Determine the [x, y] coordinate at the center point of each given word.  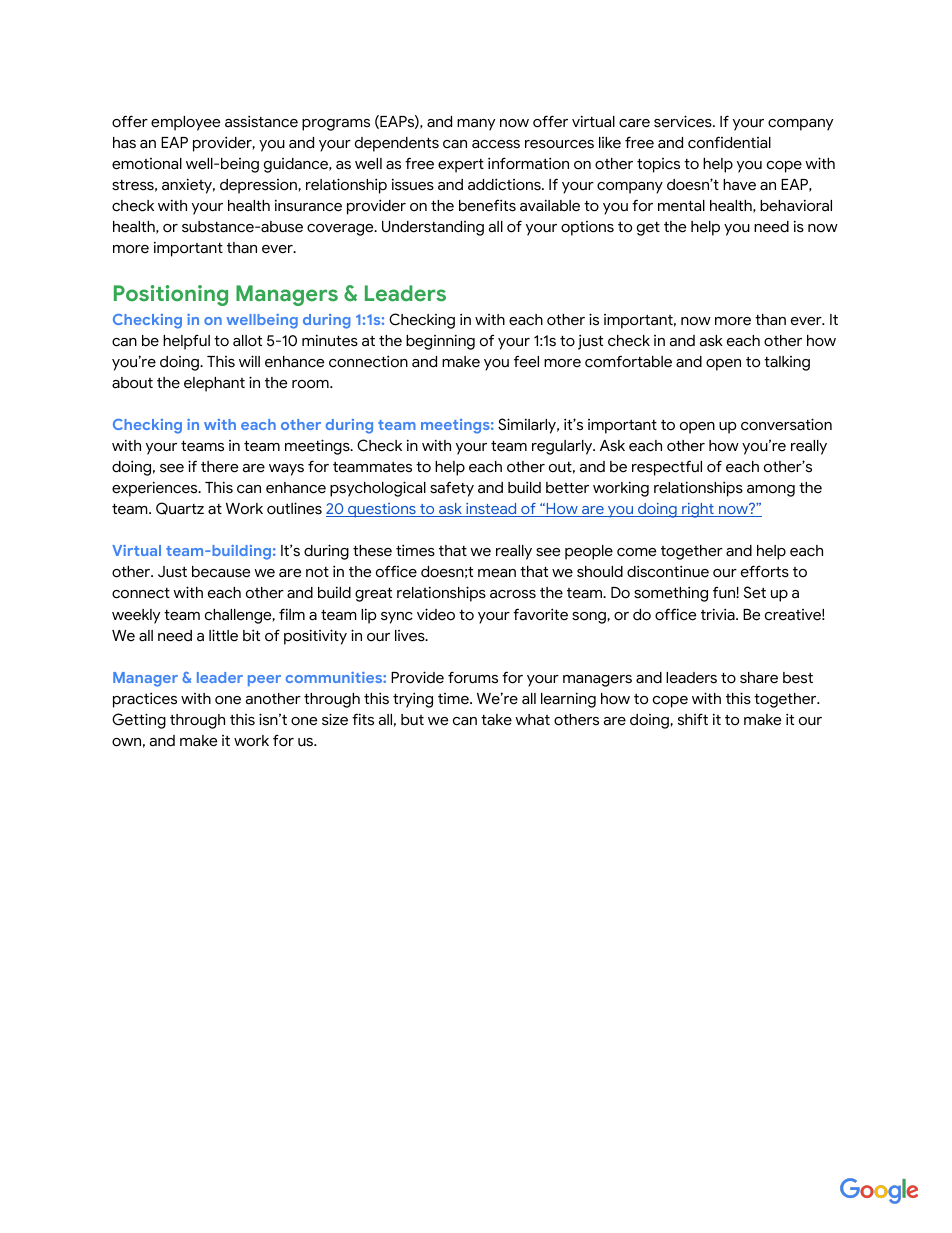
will [249, 361]
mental [681, 206]
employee [185, 123]
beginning [440, 342]
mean [497, 573]
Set [755, 592]
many [476, 125]
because [221, 572]
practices [145, 700]
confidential [729, 142]
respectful [667, 468]
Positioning [171, 295]
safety [452, 489]
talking [787, 363]
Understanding [433, 228]
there [219, 467]
